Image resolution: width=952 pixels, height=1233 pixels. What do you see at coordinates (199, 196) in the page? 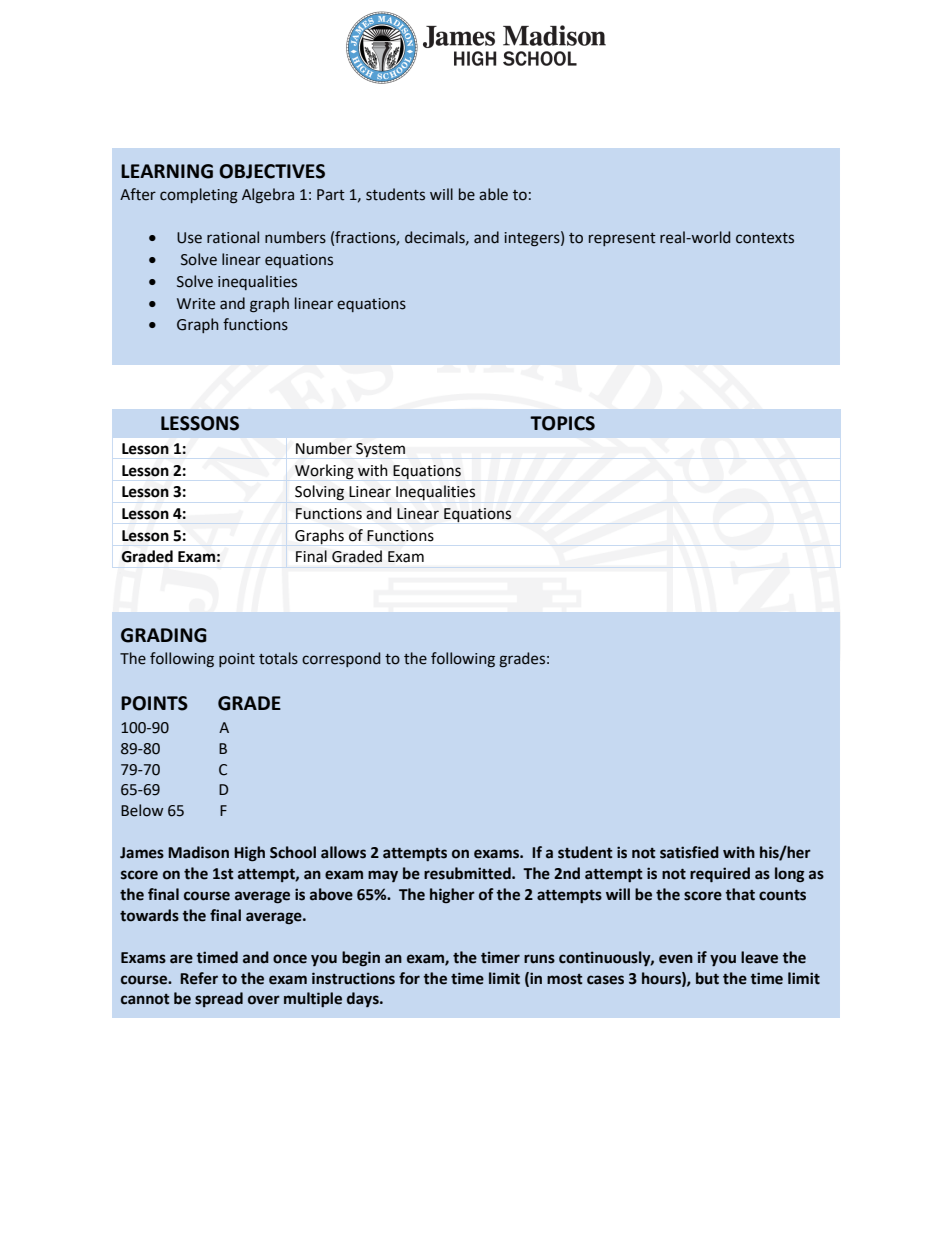
I see `completing` at bounding box center [199, 196].
